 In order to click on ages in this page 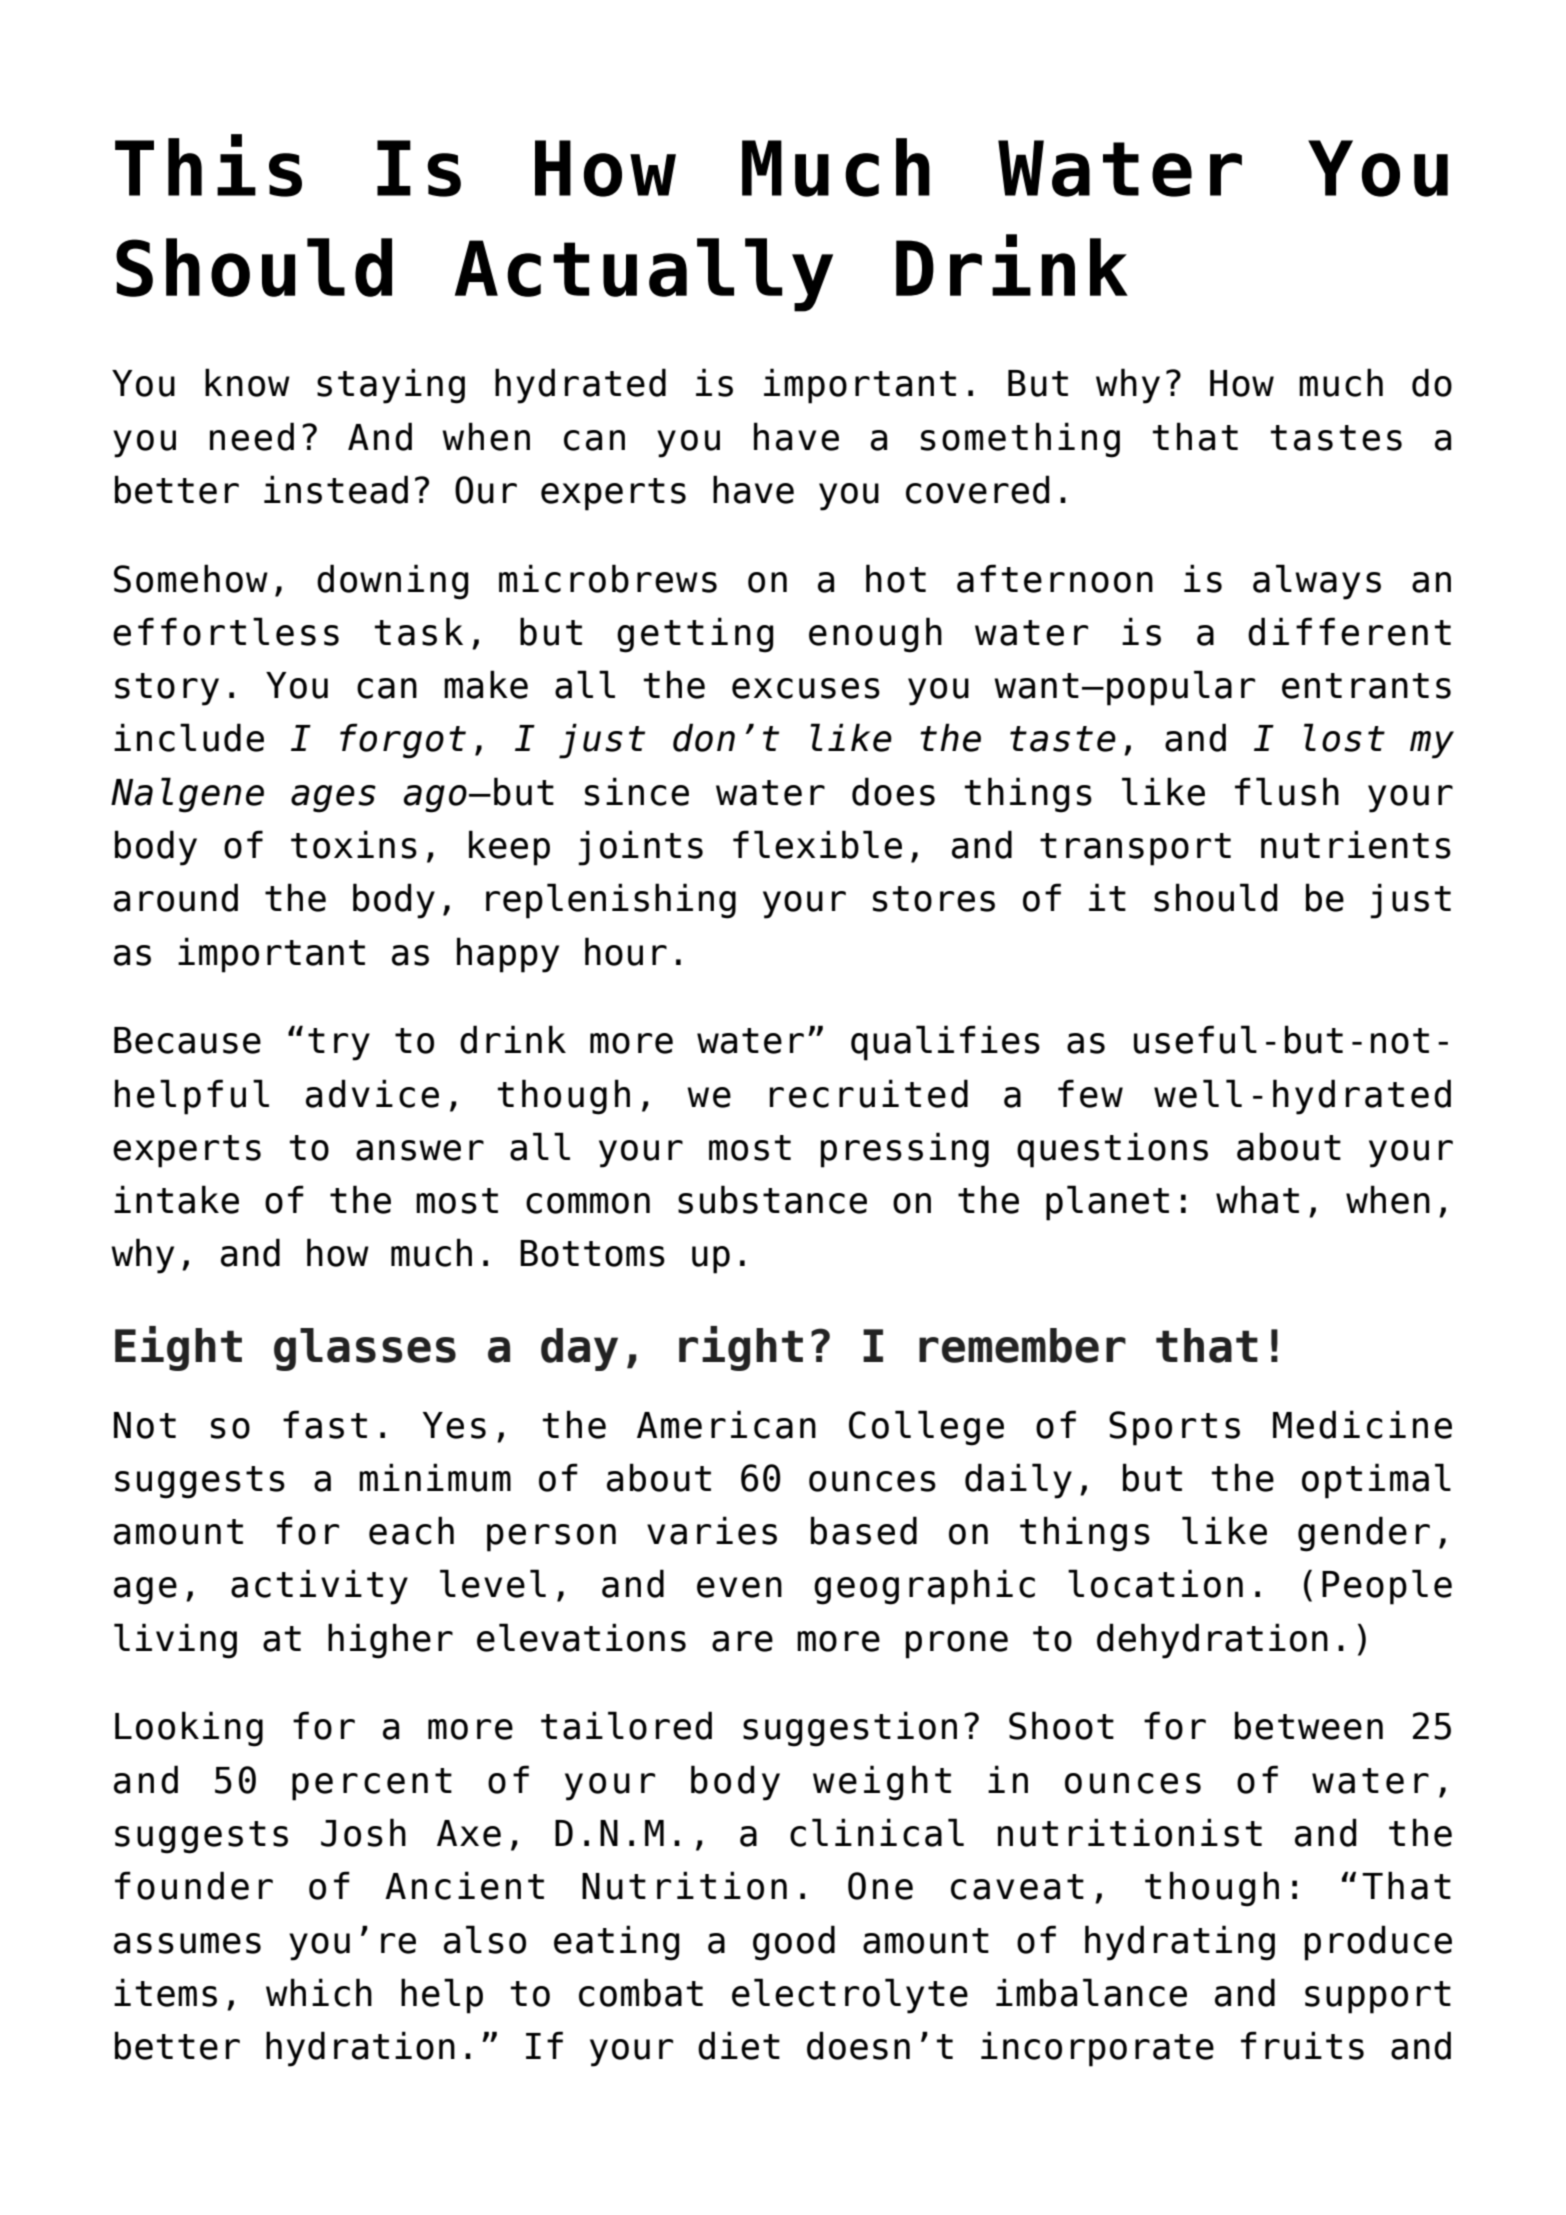, I will do `click(333, 799)`.
